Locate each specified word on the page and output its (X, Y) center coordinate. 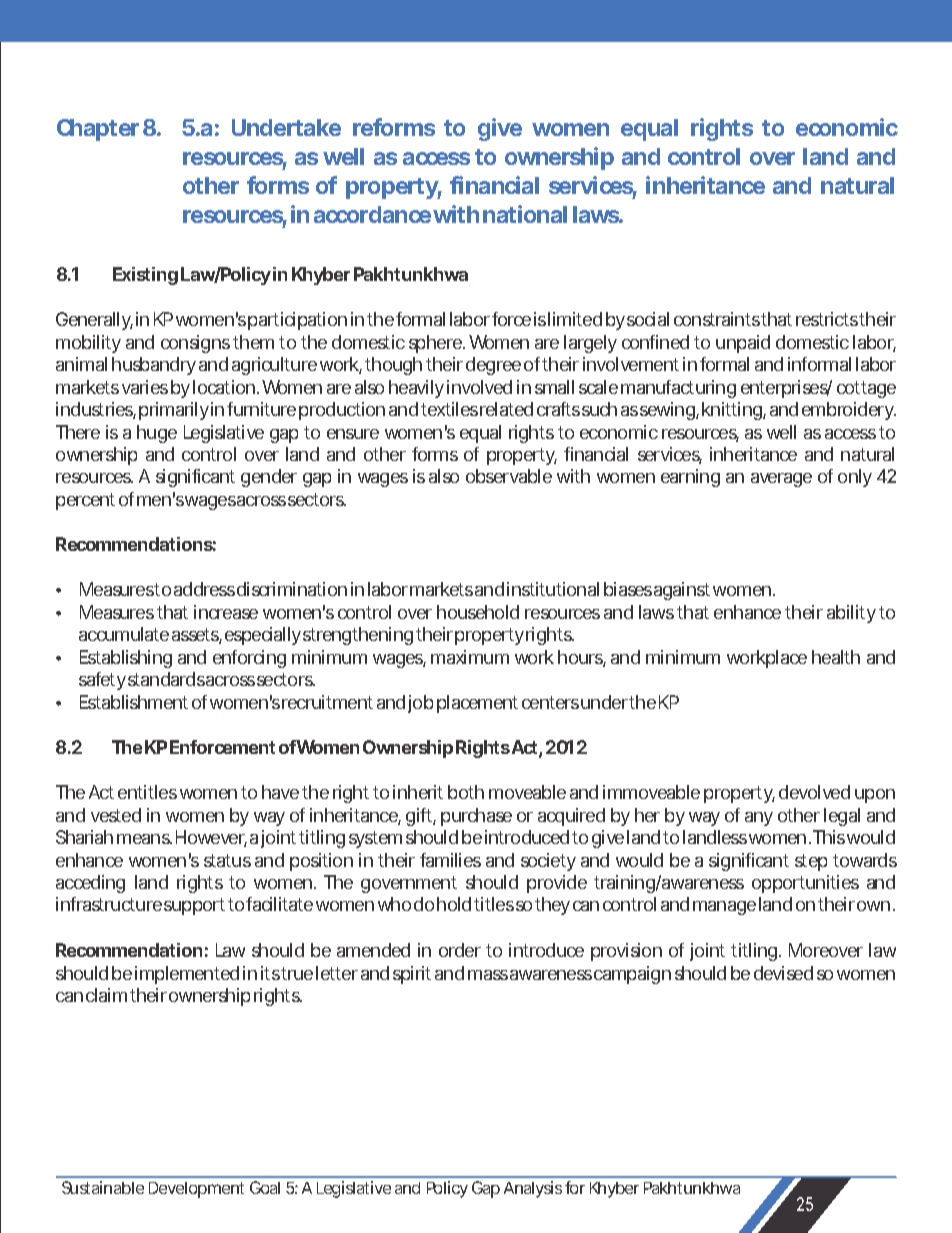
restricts (828, 319)
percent (85, 501)
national (525, 214)
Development (196, 1190)
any (759, 819)
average (781, 480)
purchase (476, 817)
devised (783, 973)
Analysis (533, 1189)
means (144, 839)
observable (509, 476)
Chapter (98, 130)
